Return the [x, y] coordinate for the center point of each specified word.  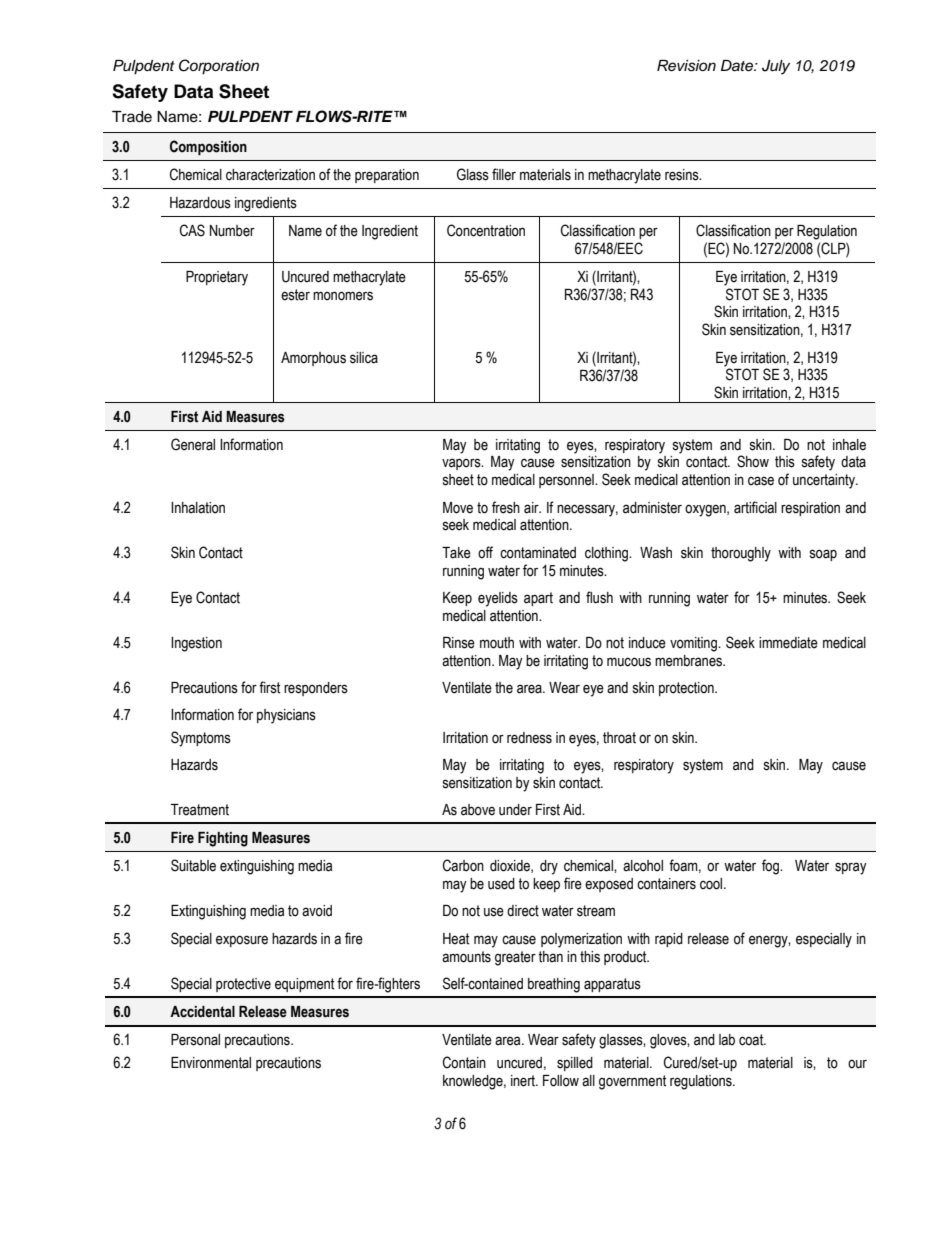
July [776, 67]
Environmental [211, 1063]
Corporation [219, 67]
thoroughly [741, 554]
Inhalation [198, 508]
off [485, 552]
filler [504, 174]
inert [524, 1081]
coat [752, 1040]
